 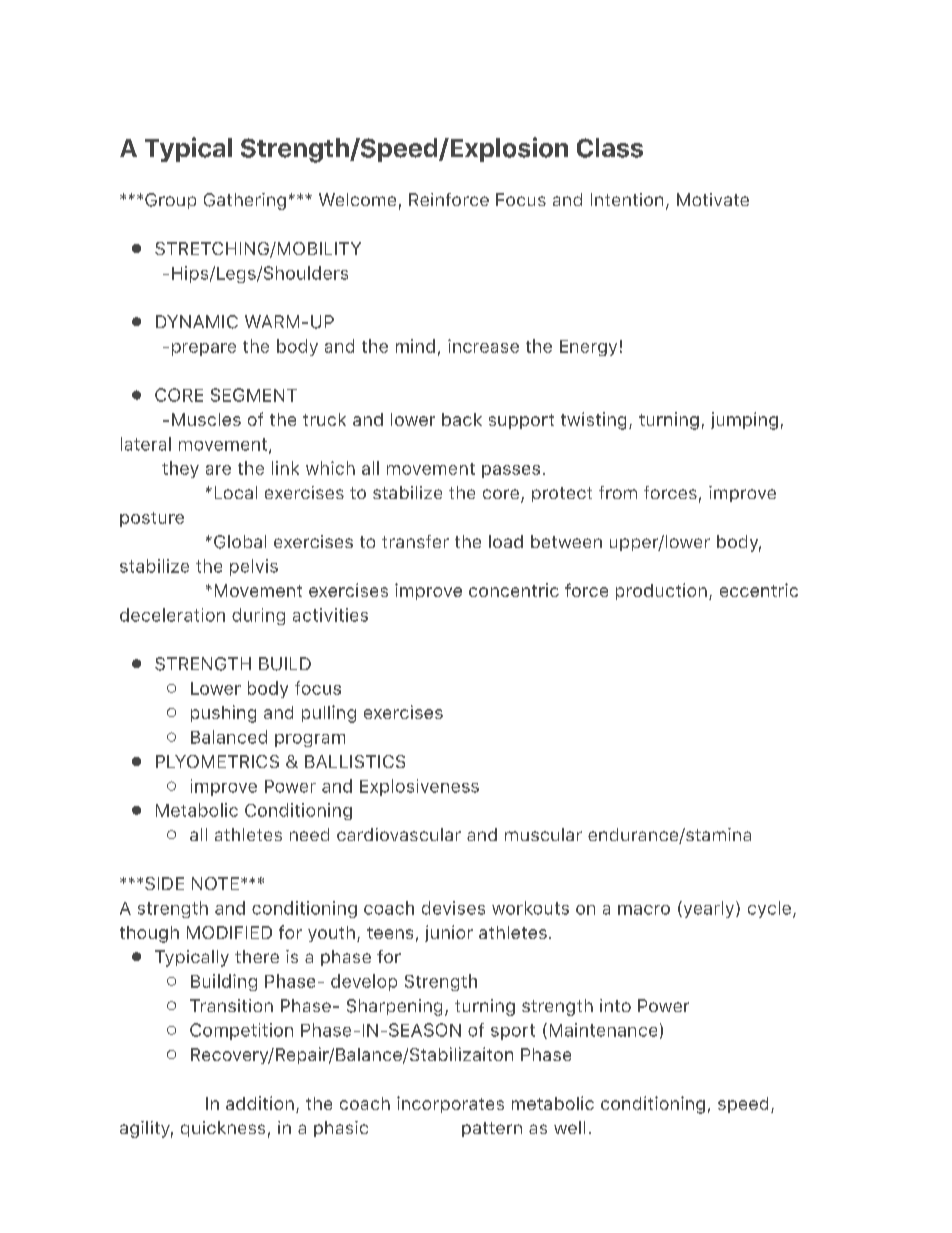 I want to click on Welcome, so click(x=357, y=199).
